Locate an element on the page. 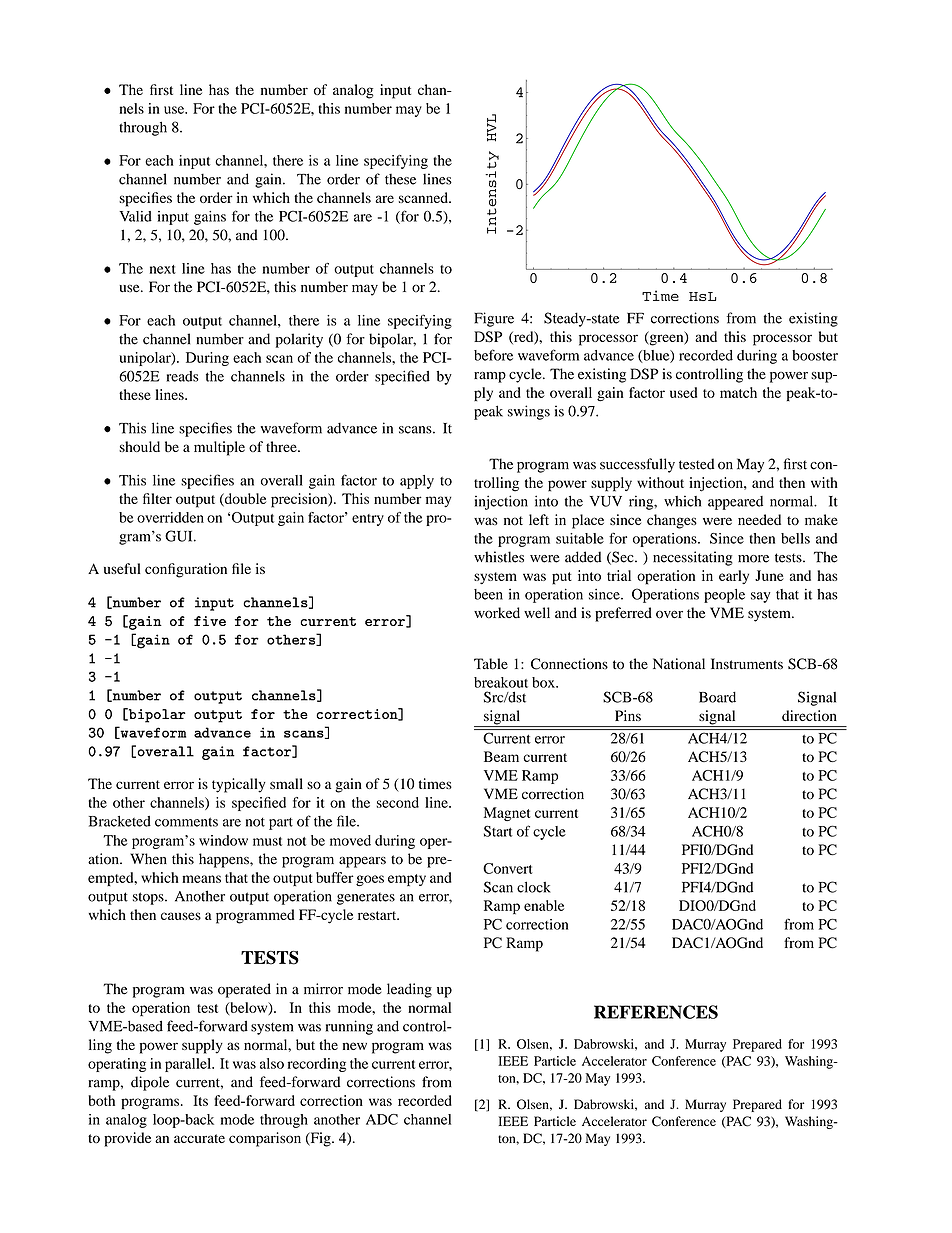 This image has height=1233, width=952. Figure is located at coordinates (494, 319).
